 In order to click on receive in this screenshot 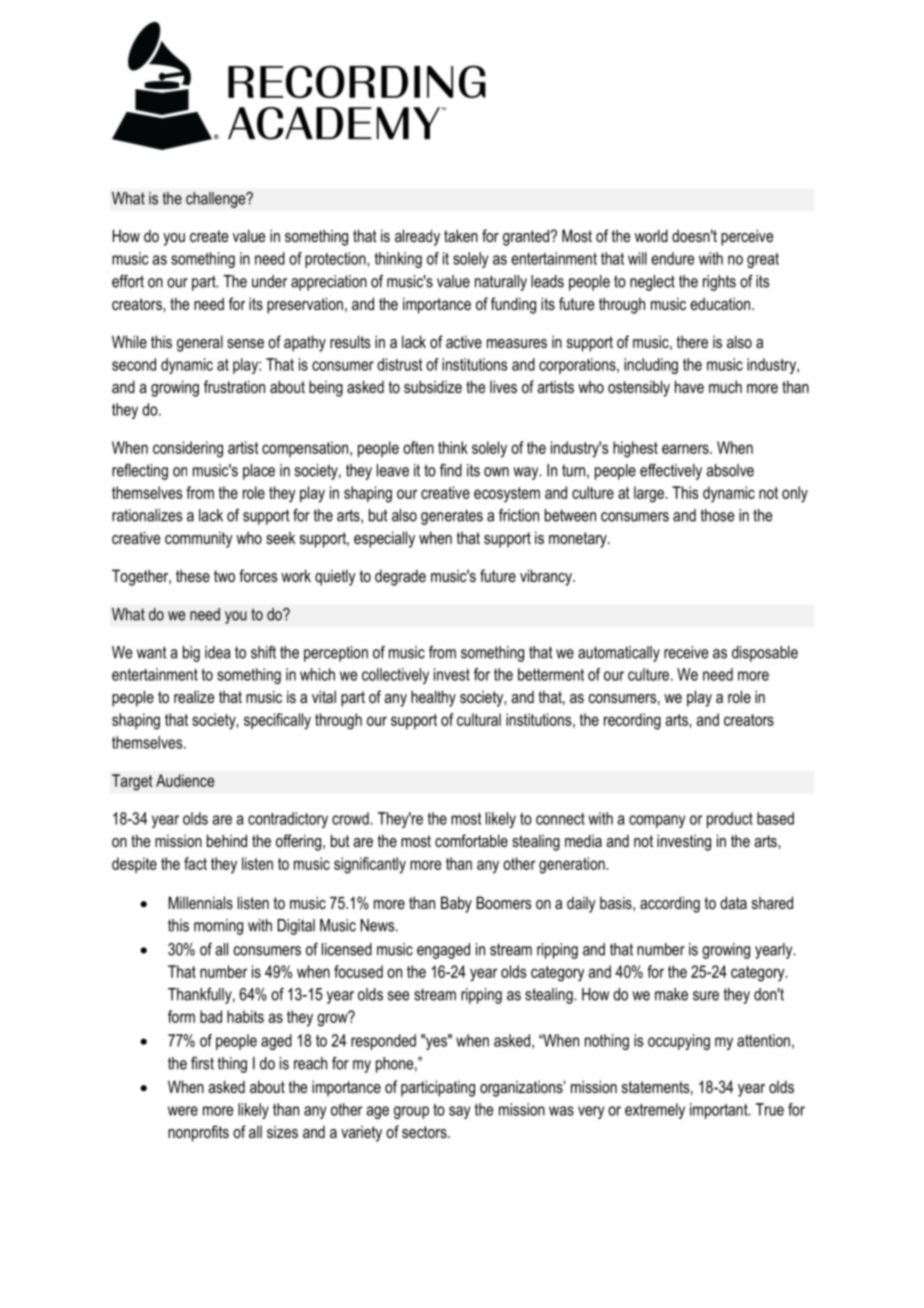, I will do `click(686, 652)`.
